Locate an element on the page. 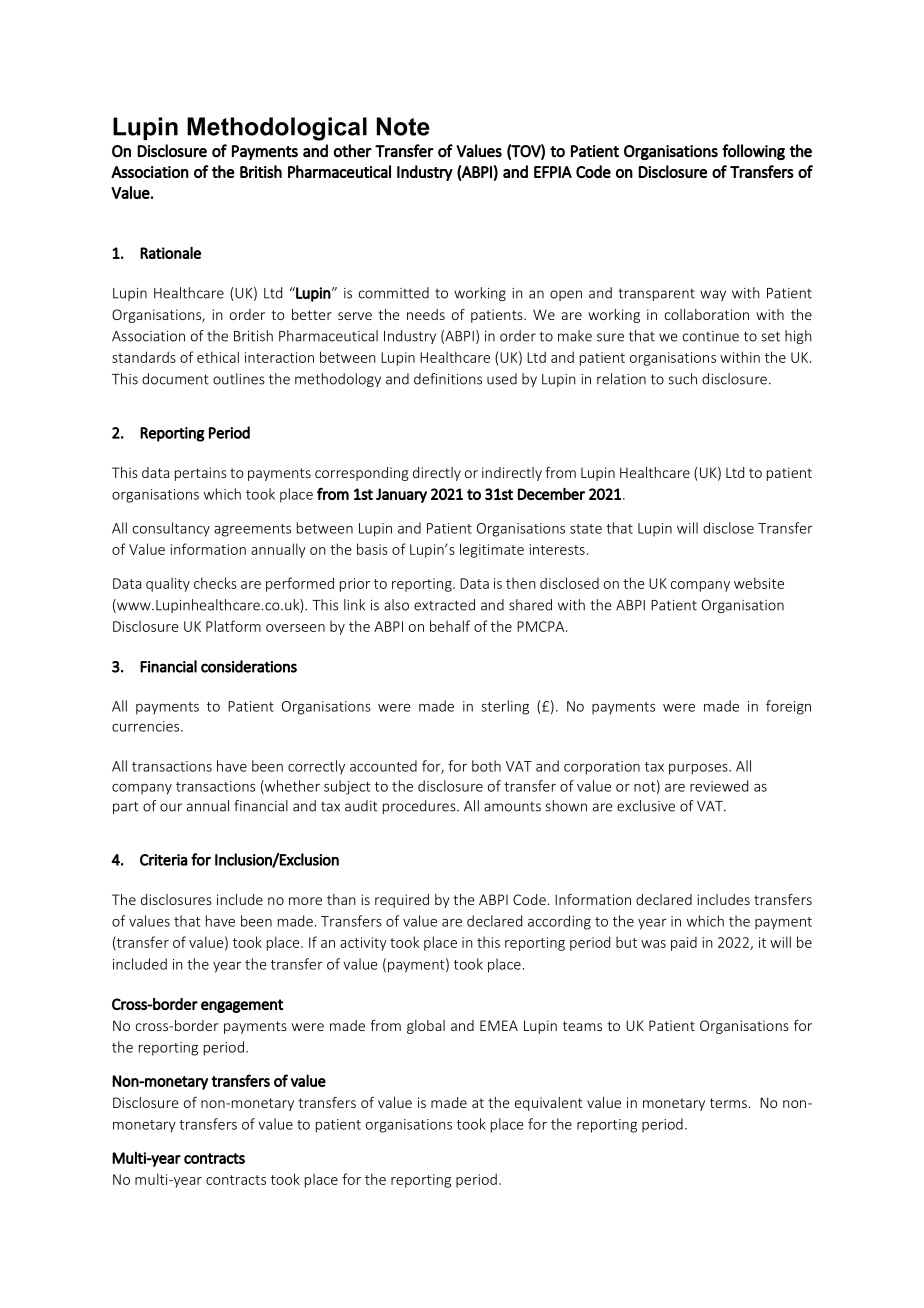  definitions is located at coordinates (448, 379).
